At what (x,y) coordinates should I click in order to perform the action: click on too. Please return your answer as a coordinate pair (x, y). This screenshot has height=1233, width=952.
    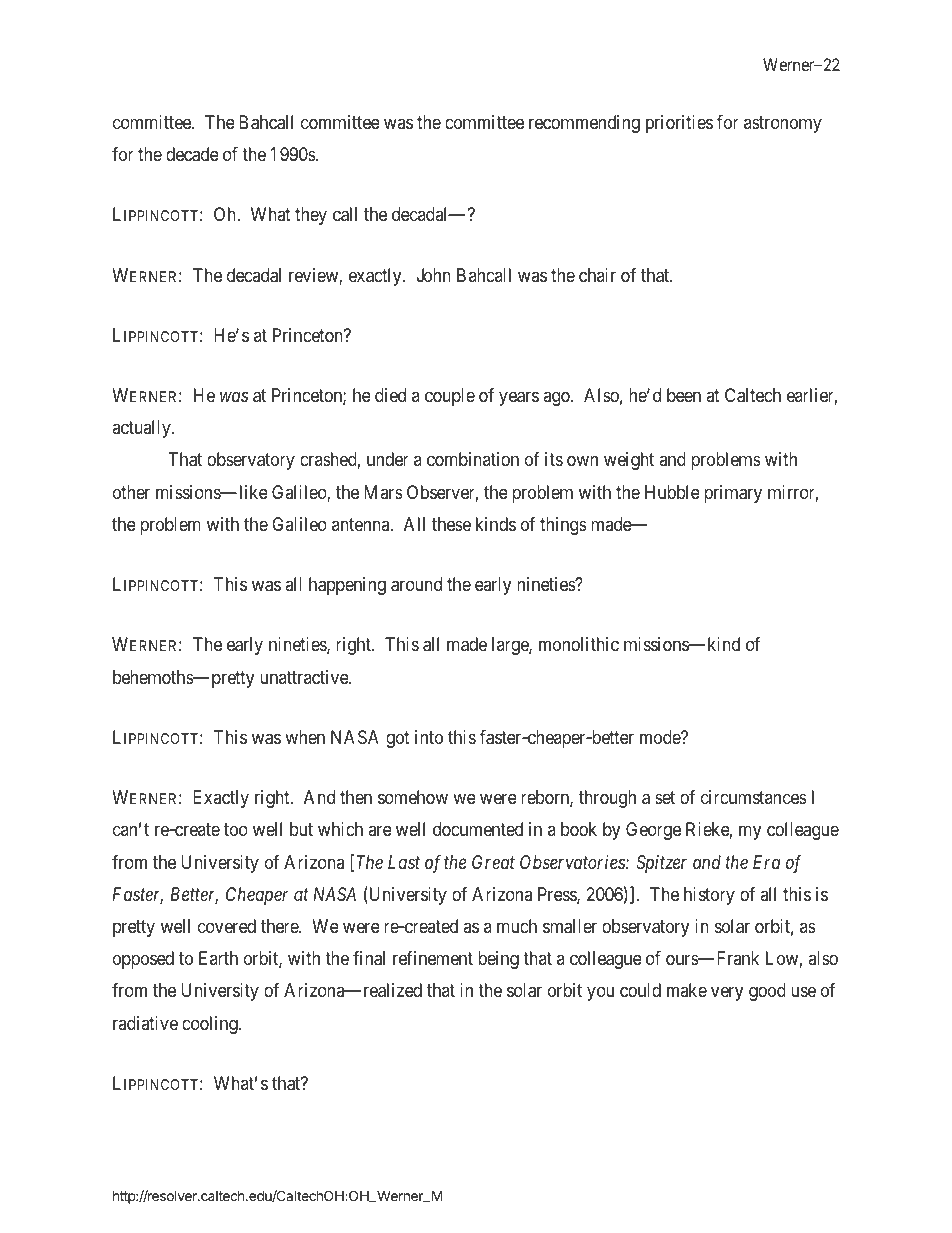
    Looking at the image, I should click on (236, 830).
